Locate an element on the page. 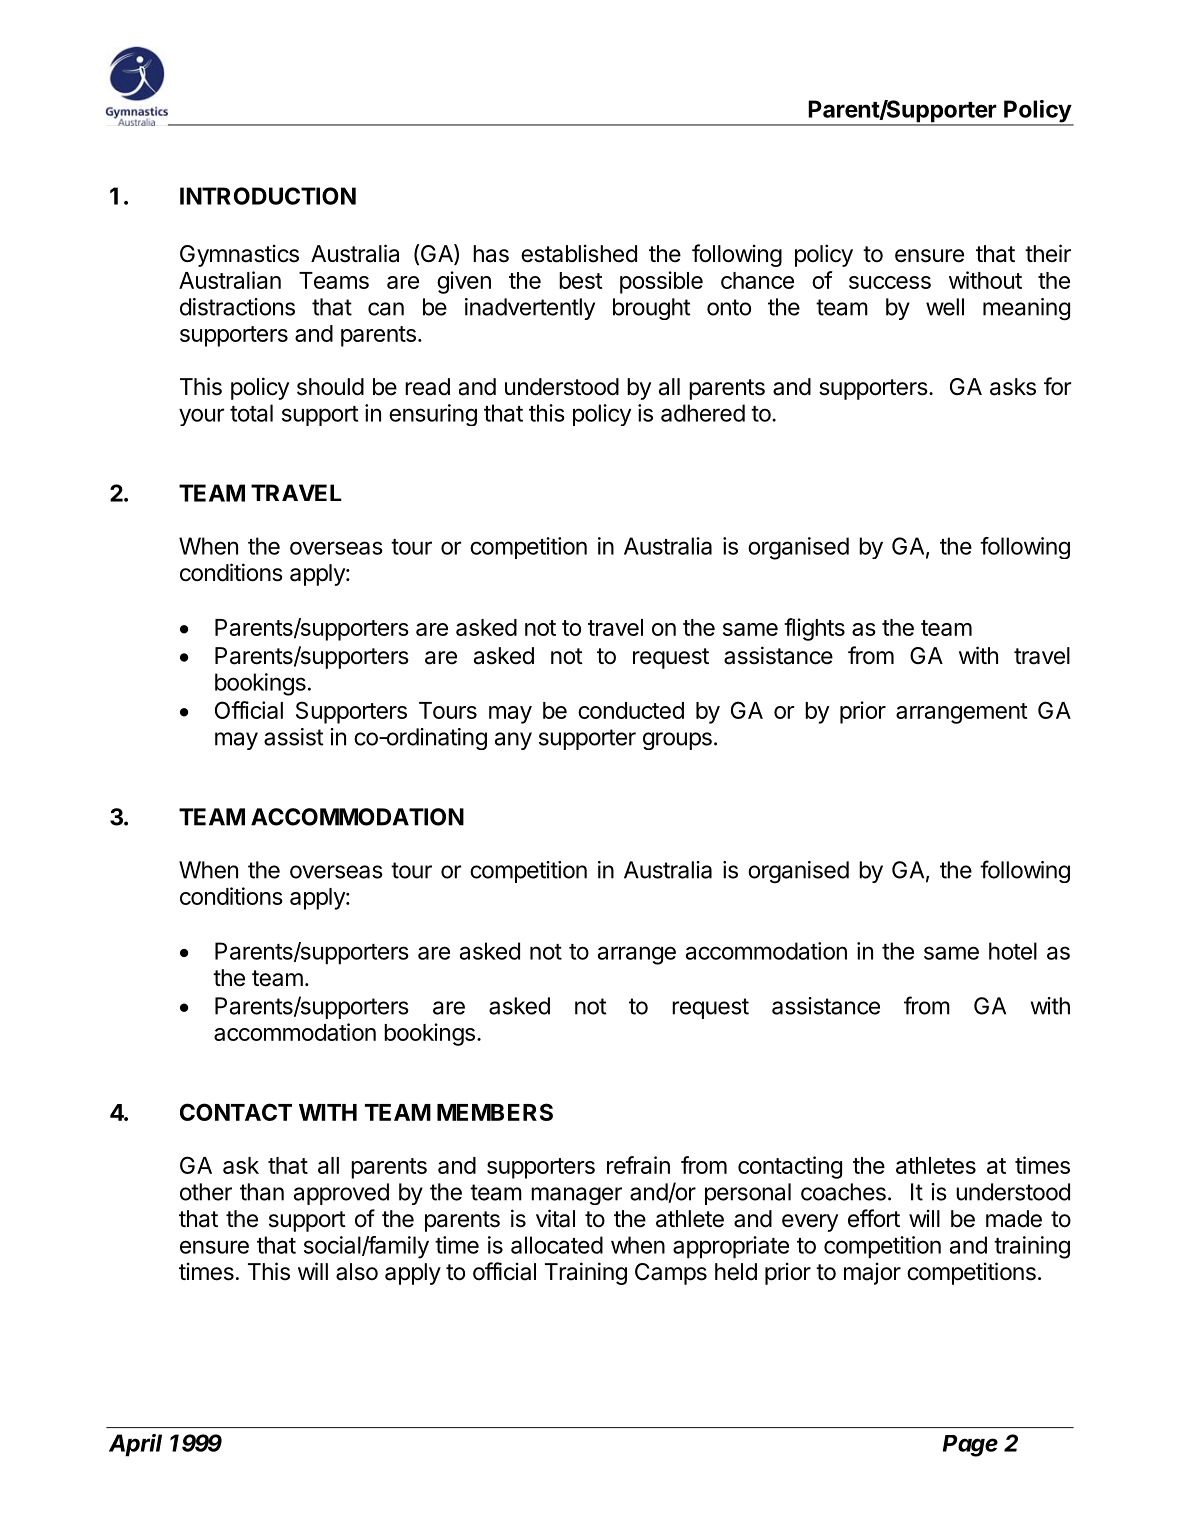 Image resolution: width=1180 pixels, height=1526 pixels. April is located at coordinates (135, 1445).
